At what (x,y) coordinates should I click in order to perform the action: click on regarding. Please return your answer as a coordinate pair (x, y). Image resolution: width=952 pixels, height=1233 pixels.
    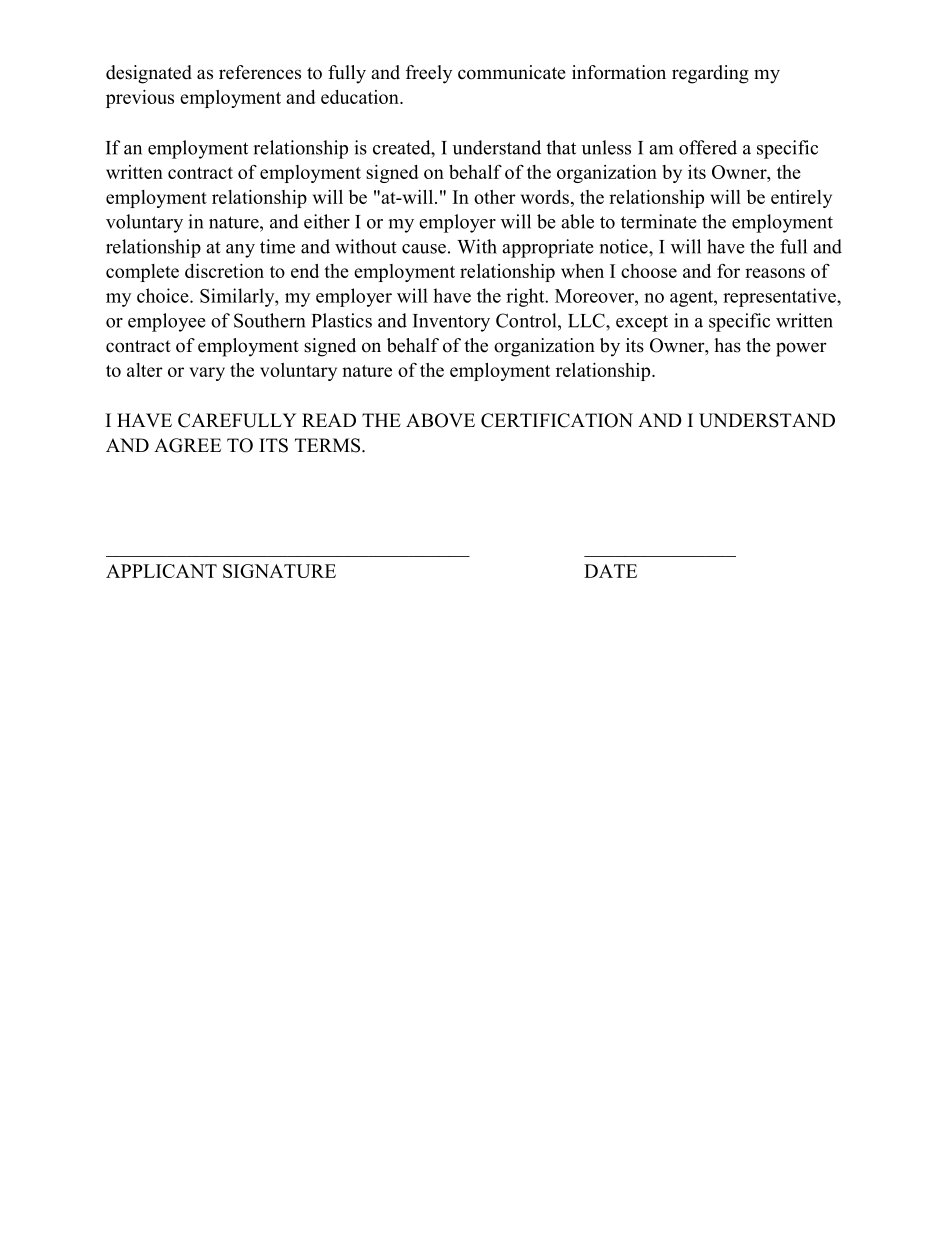
    Looking at the image, I should click on (710, 74).
